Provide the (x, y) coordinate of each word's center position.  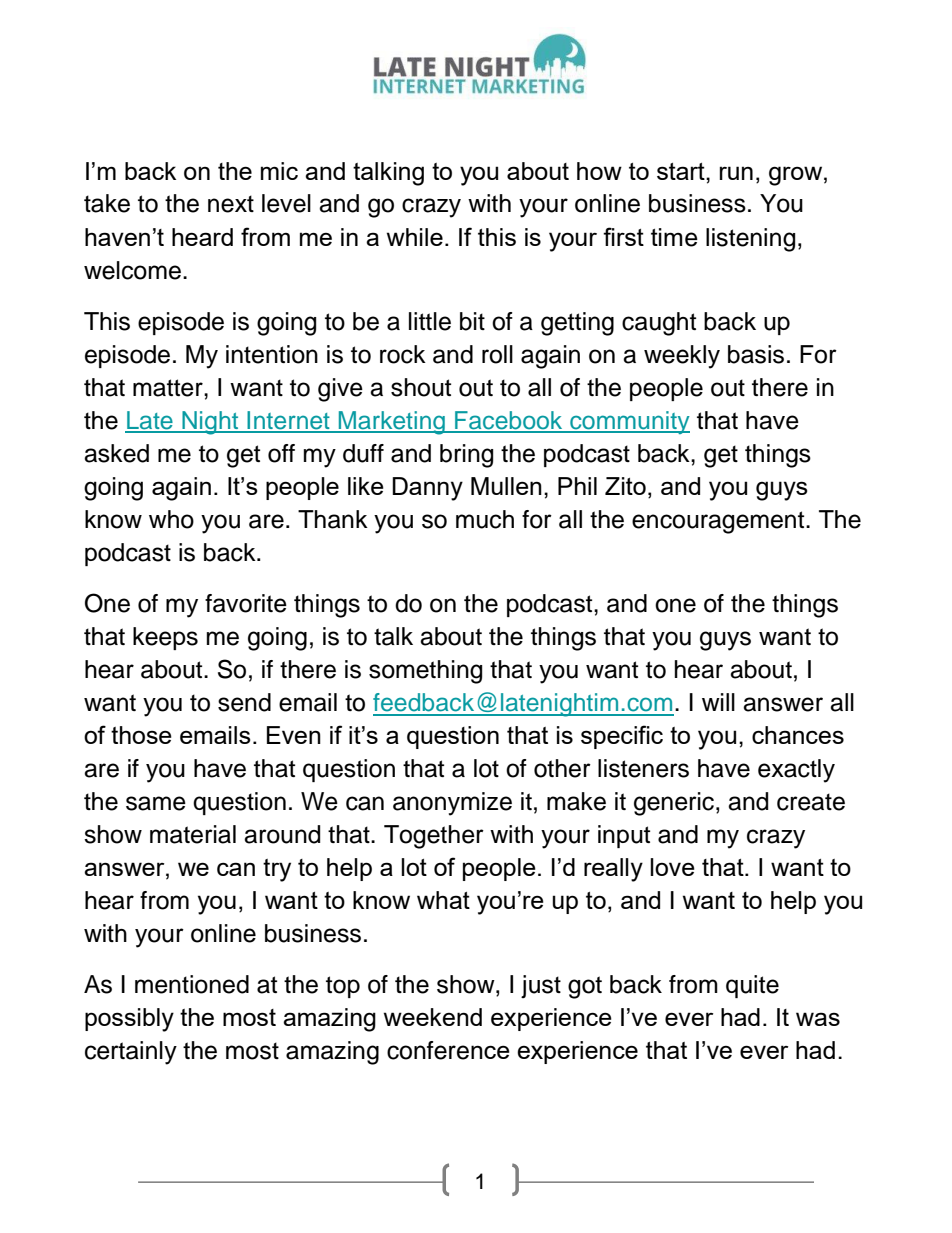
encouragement (719, 522)
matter (169, 388)
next (231, 204)
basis (756, 354)
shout (421, 387)
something (425, 672)
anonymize (452, 804)
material (193, 834)
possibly (129, 1020)
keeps (165, 638)
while (415, 237)
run (736, 173)
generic (675, 804)
